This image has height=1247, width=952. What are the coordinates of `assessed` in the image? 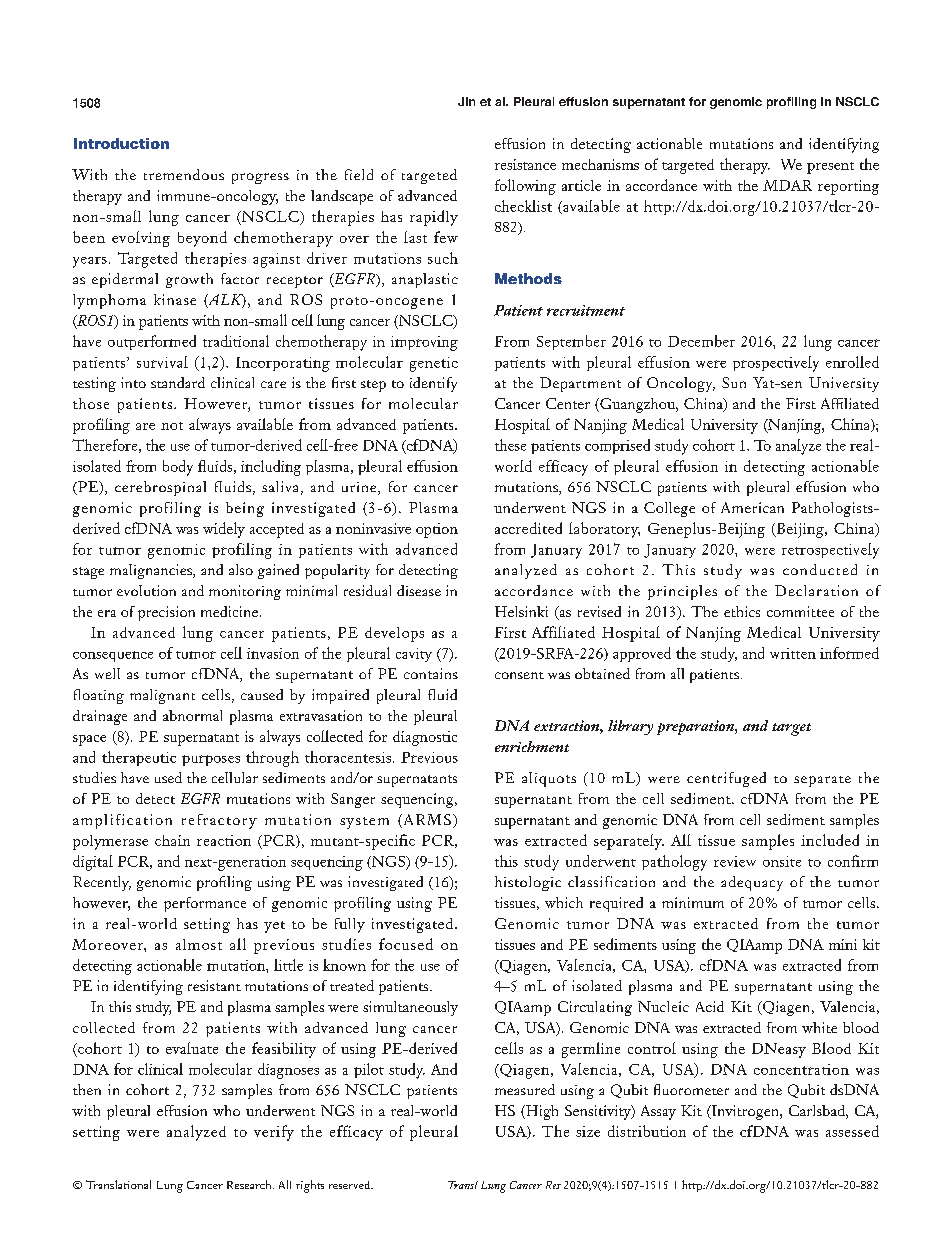 It's located at (852, 1131).
